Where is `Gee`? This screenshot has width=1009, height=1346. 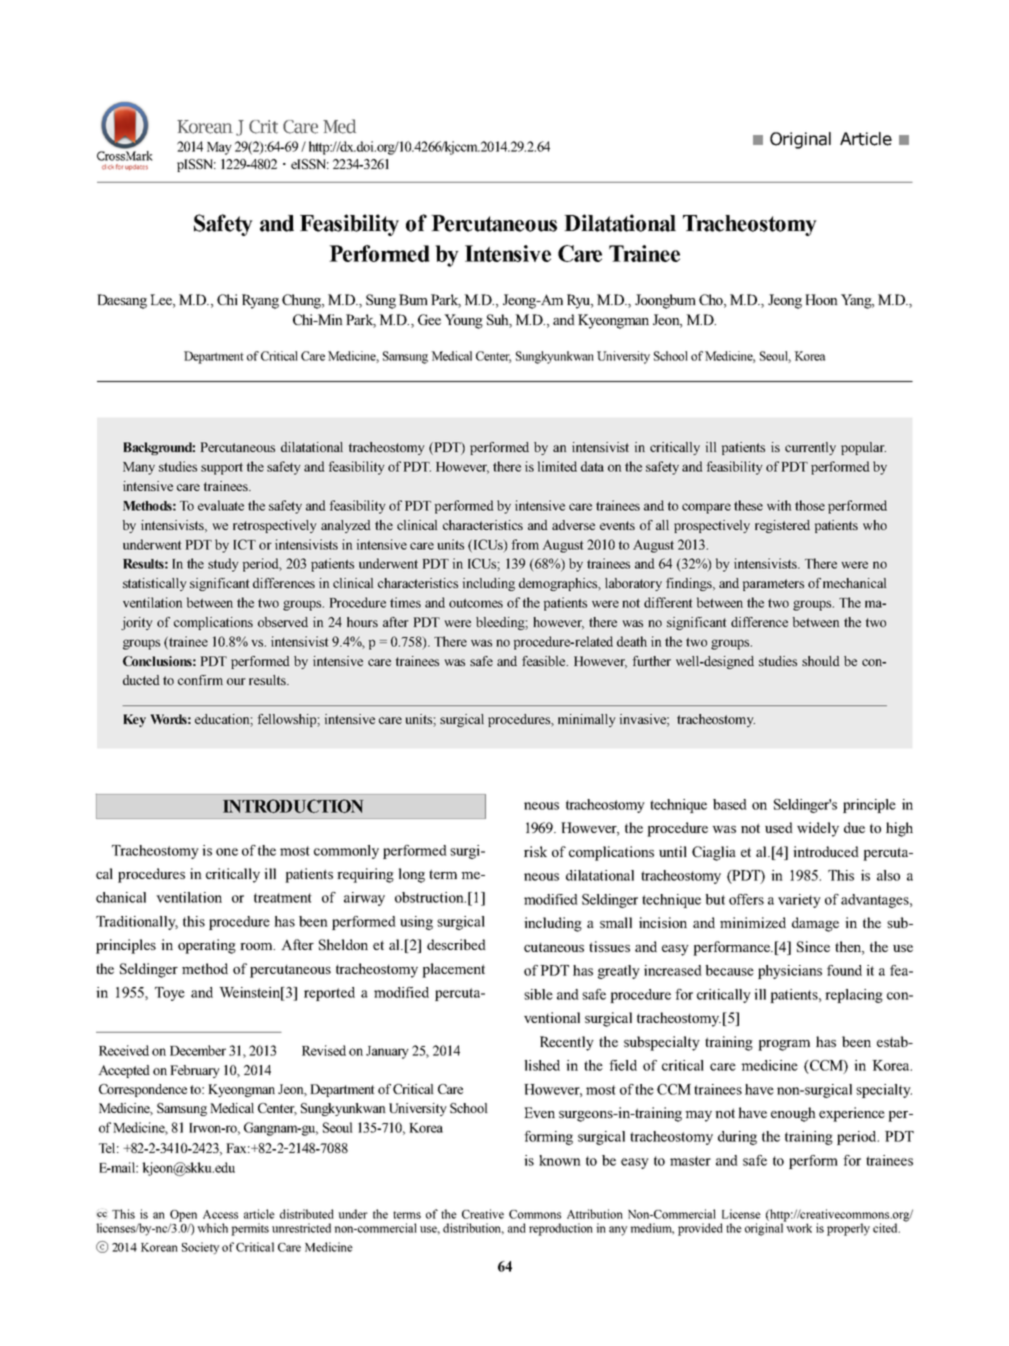 Gee is located at coordinates (429, 319).
